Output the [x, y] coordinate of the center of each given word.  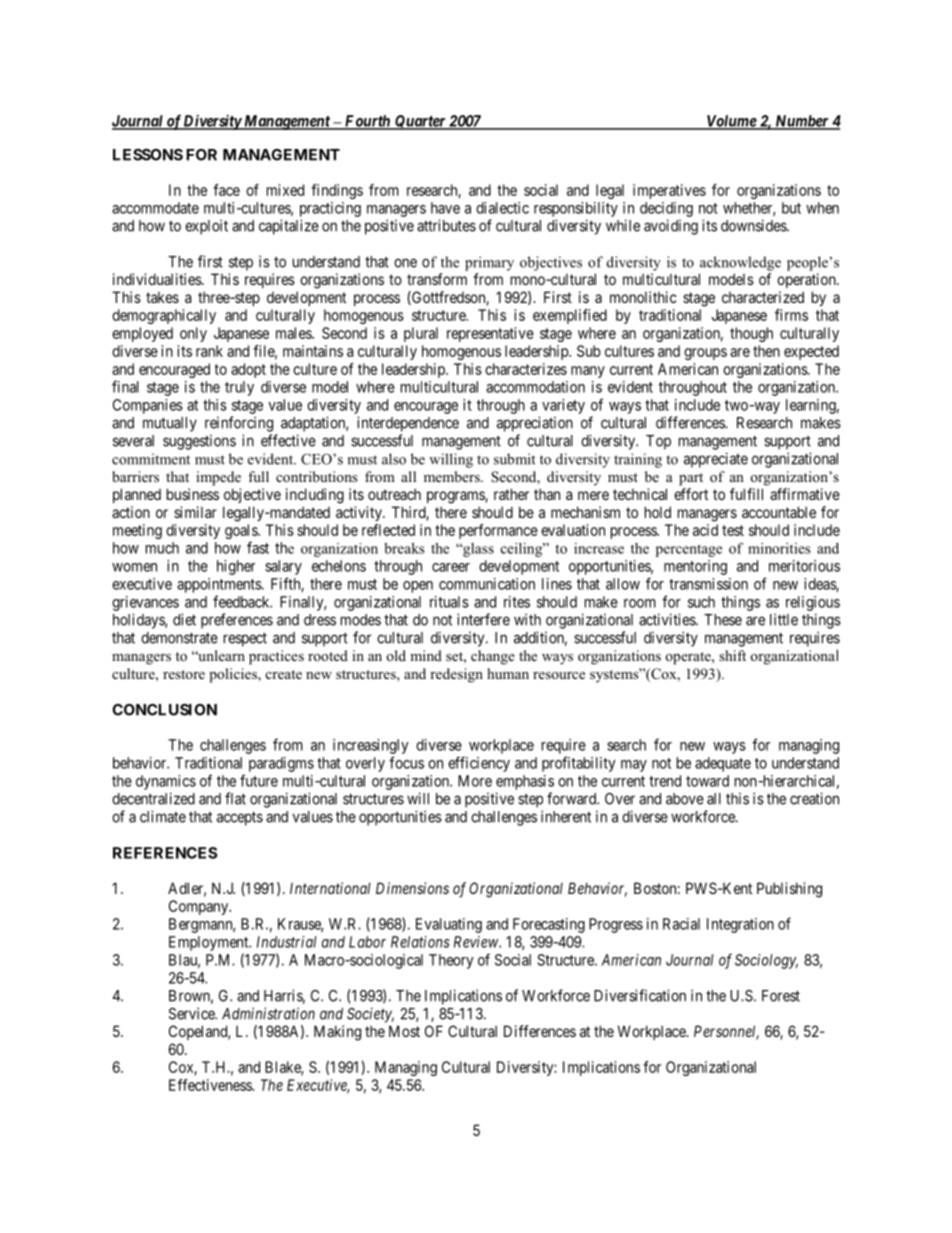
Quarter [420, 122]
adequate [723, 764]
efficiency [479, 764]
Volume [731, 122]
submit [515, 459]
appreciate [716, 460]
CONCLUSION [164, 710]
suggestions [199, 442]
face [226, 190]
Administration [268, 1013]
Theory [451, 961]
